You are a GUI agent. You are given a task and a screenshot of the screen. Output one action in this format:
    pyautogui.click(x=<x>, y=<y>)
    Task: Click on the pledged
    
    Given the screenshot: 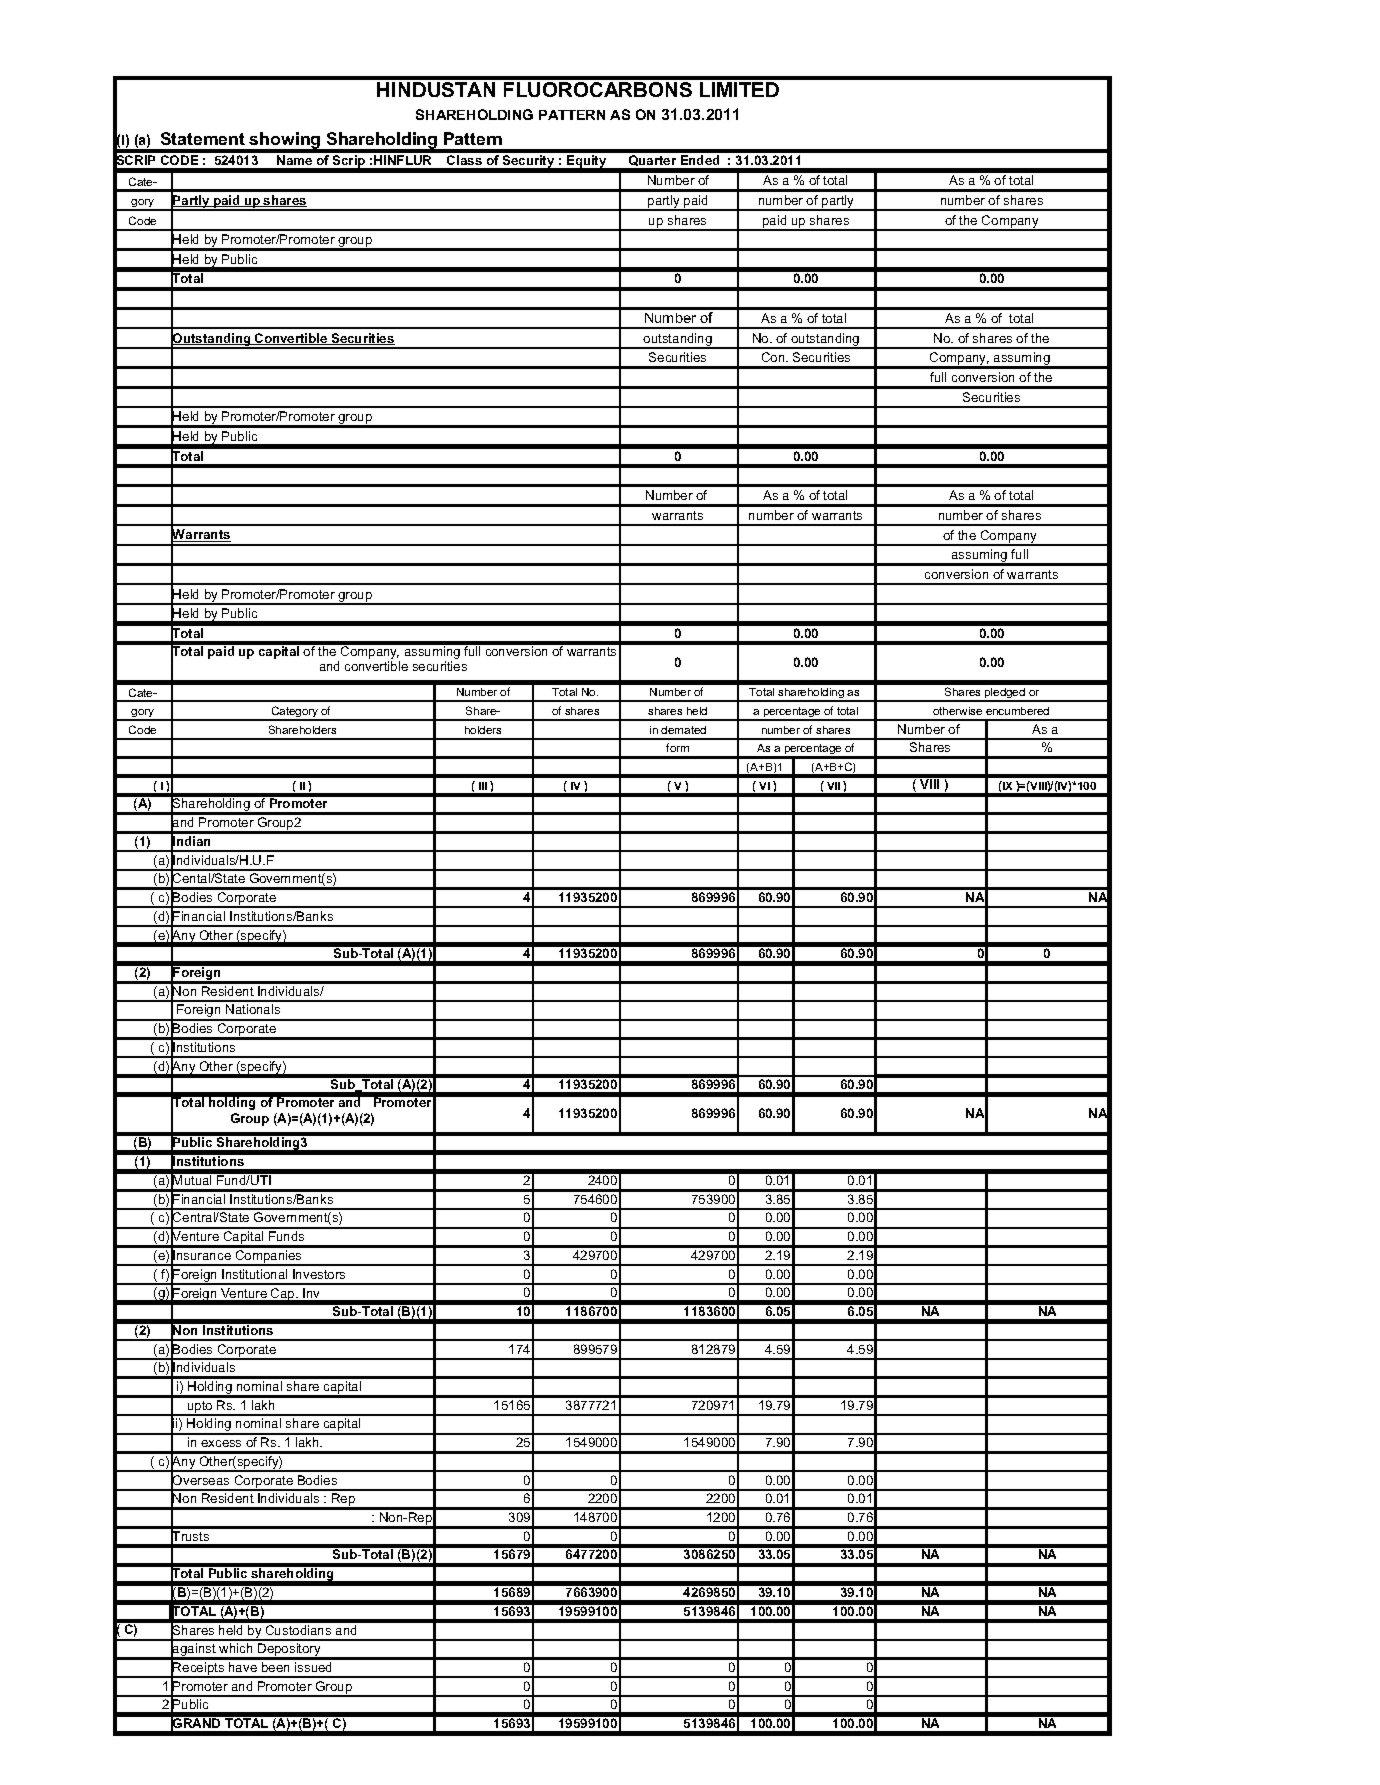 What is the action you would take?
    pyautogui.click(x=1005, y=695)
